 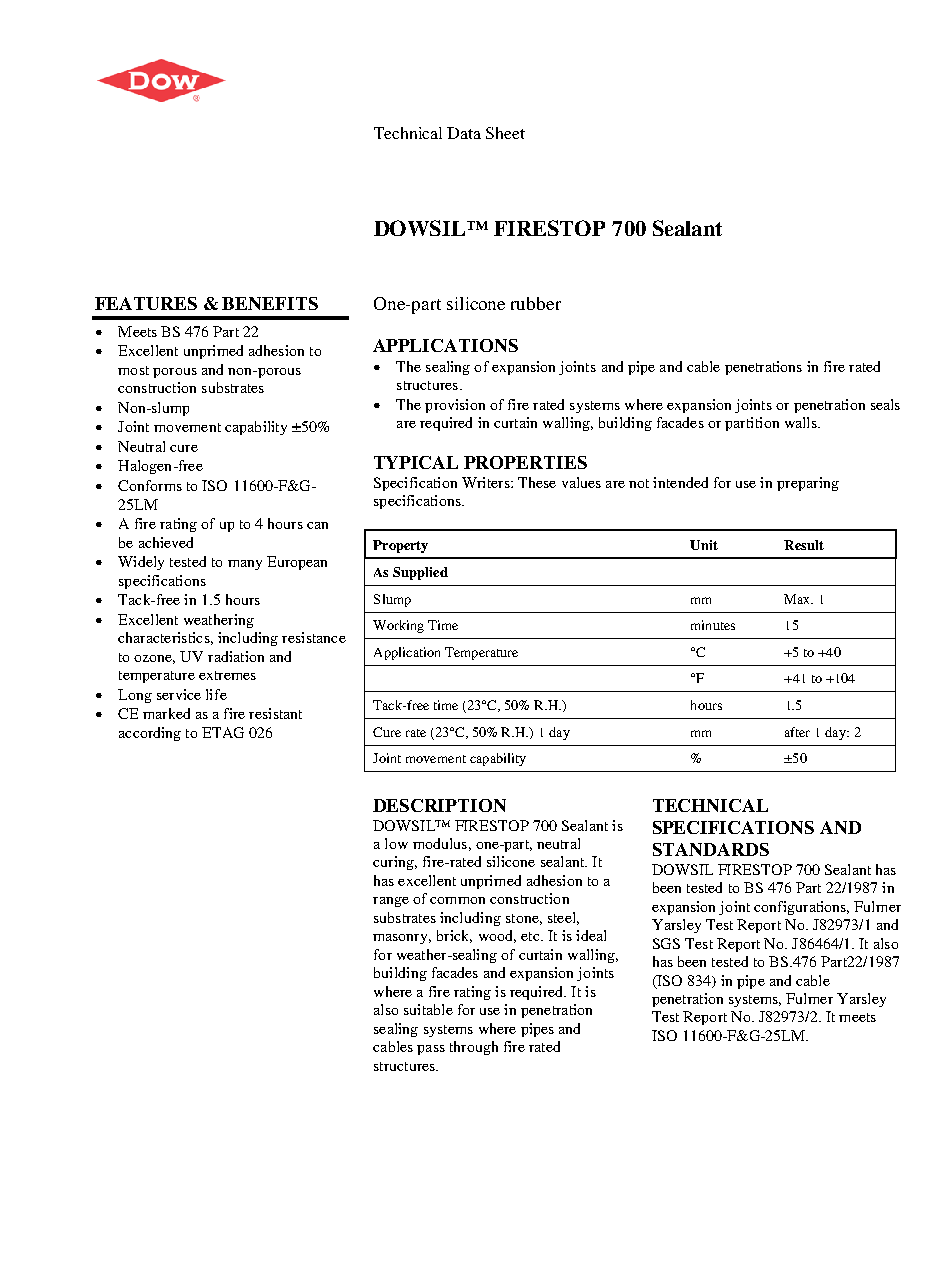 I want to click on ETAG, so click(x=223, y=732).
